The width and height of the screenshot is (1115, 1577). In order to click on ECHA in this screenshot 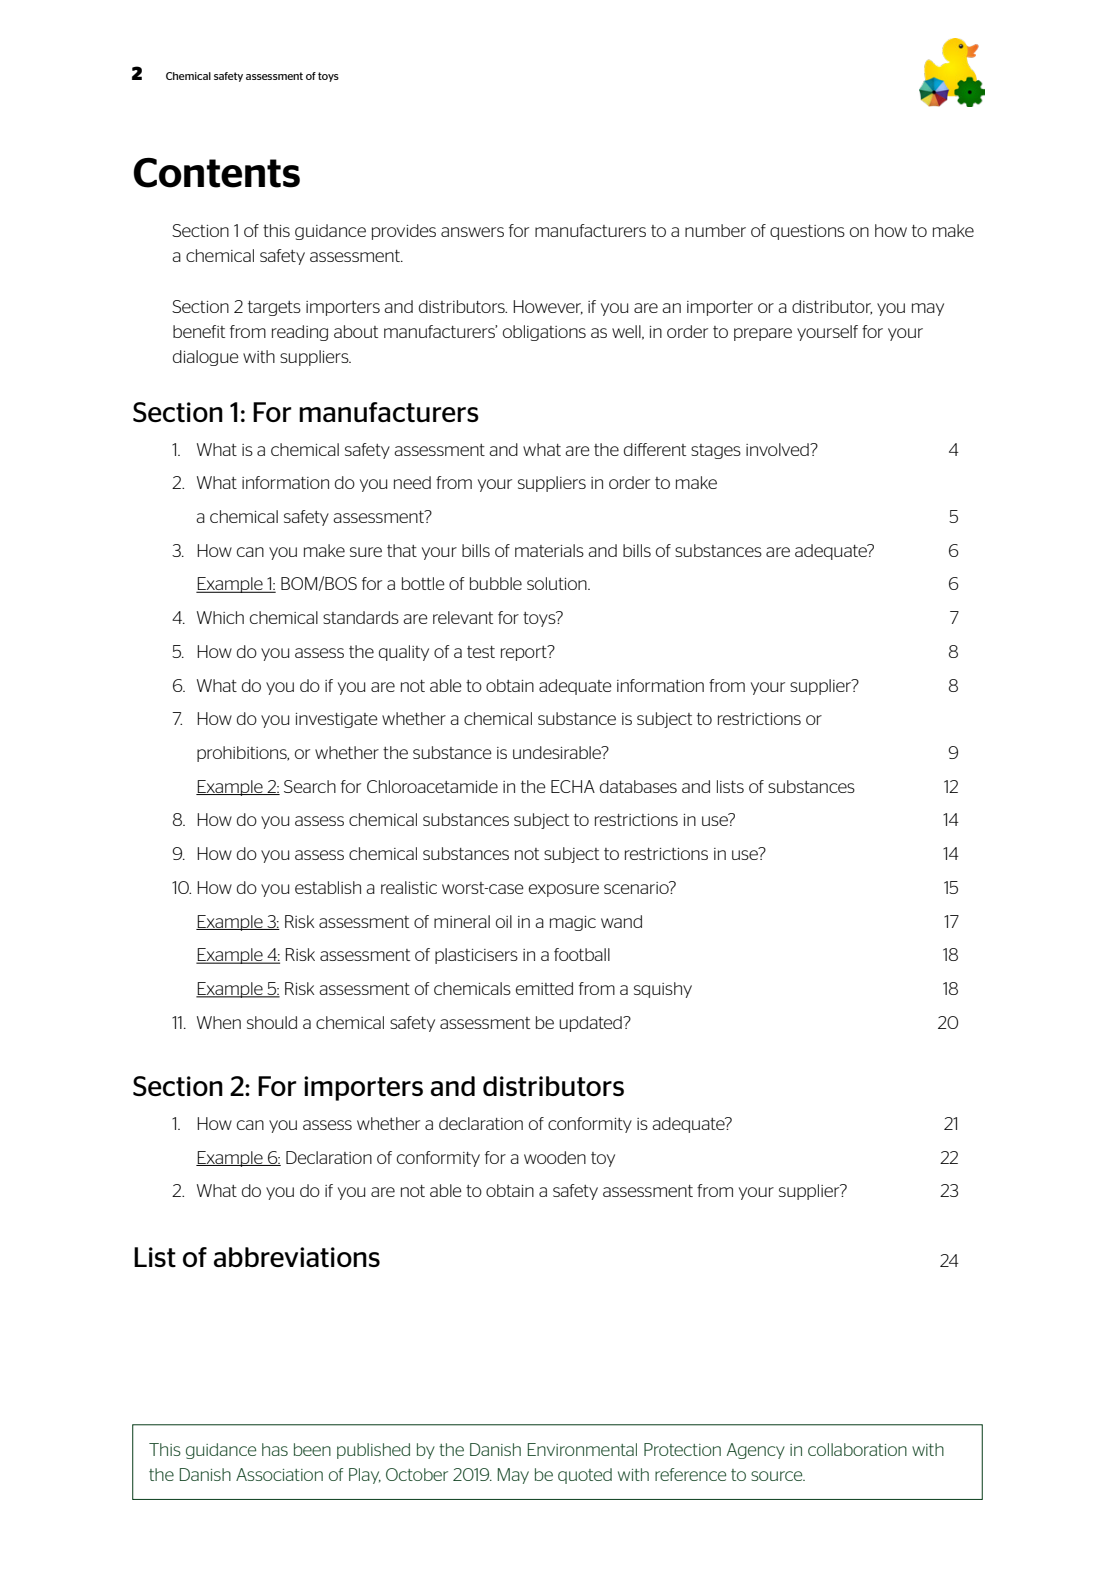, I will do `click(573, 786)`.
